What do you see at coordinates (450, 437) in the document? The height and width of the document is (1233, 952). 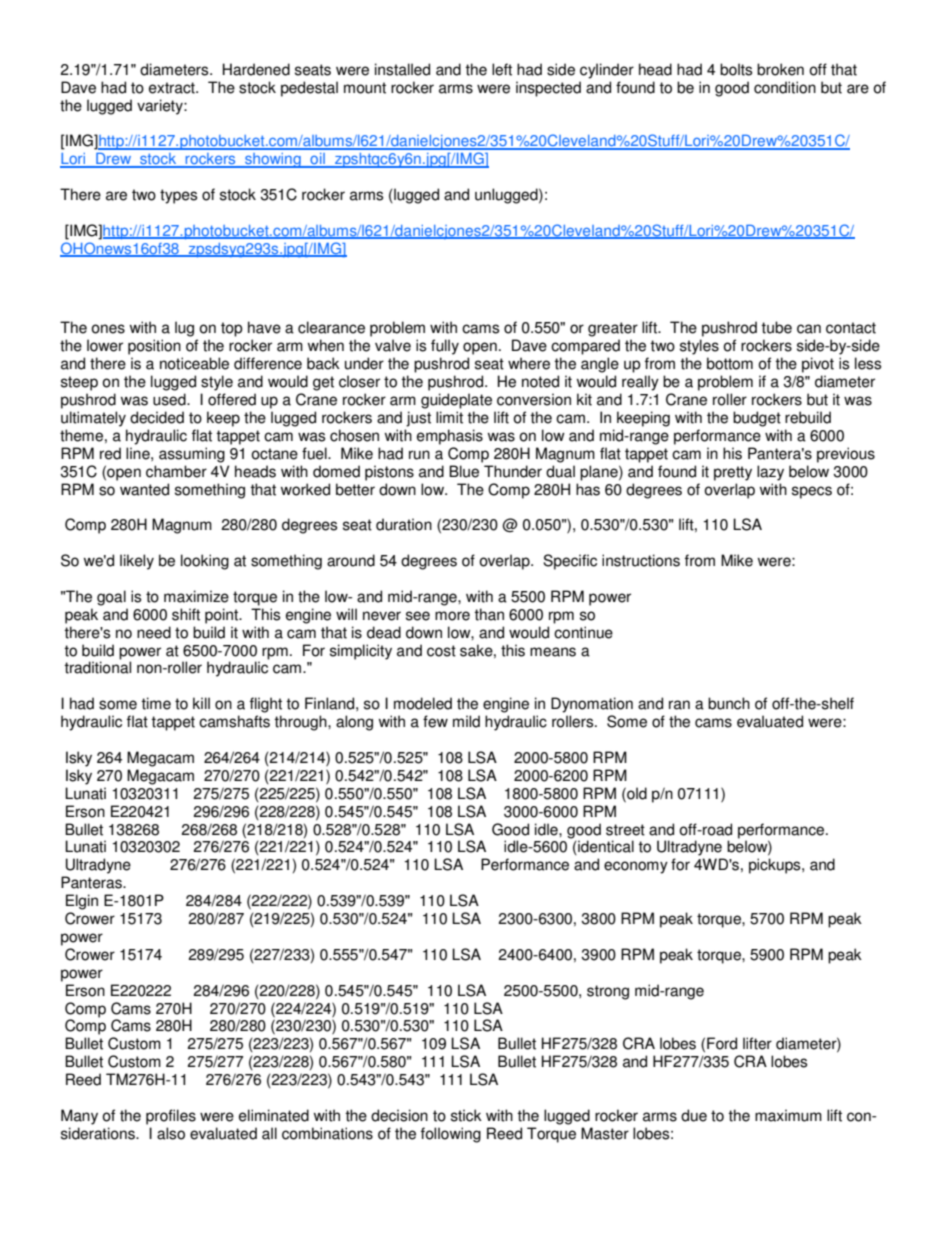 I see `emphasis` at bounding box center [450, 437].
